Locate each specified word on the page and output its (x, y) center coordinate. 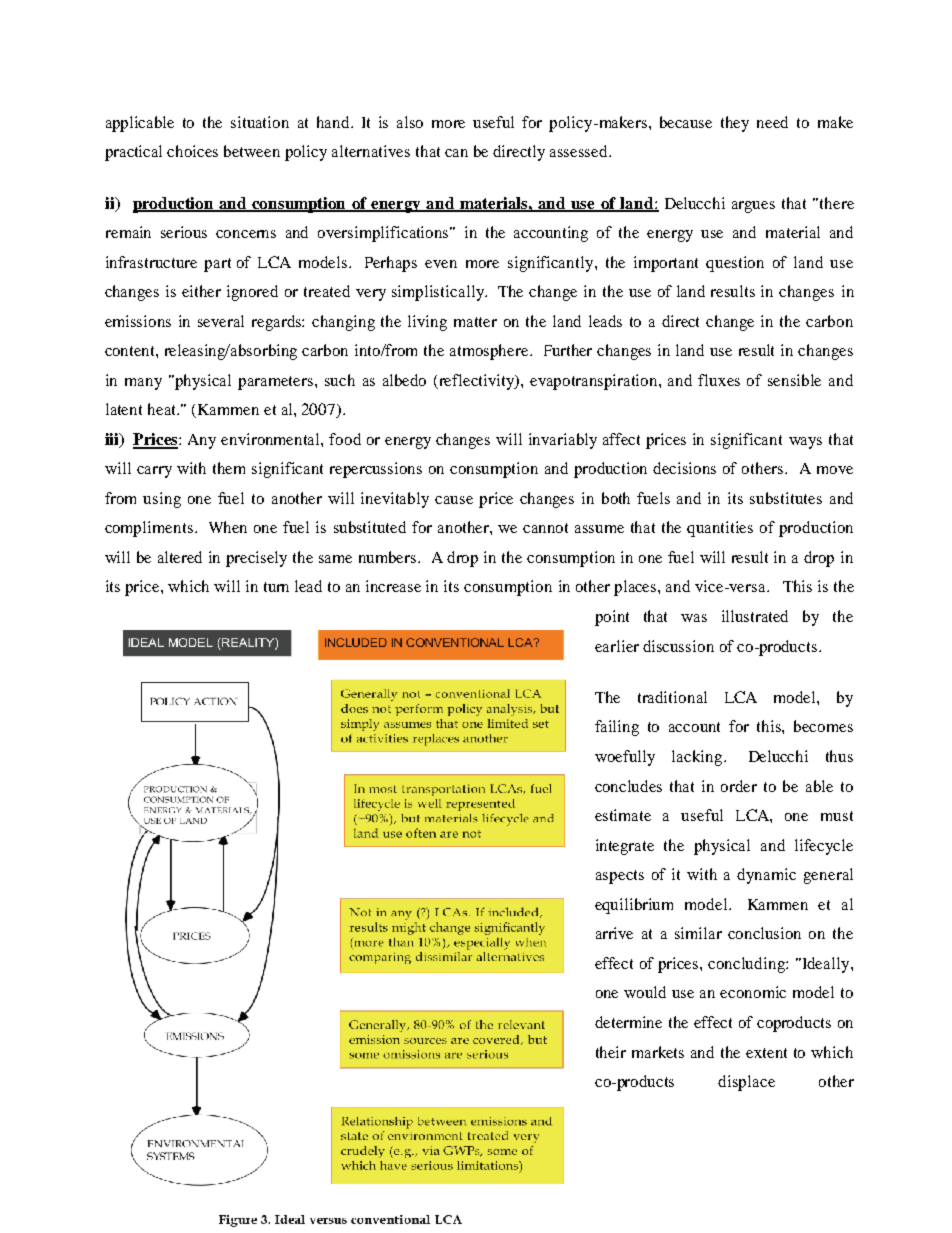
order (739, 786)
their (611, 1052)
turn (276, 587)
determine (628, 1022)
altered (180, 557)
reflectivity (477, 382)
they (735, 124)
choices (192, 151)
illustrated (755, 616)
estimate (623, 815)
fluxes (719, 380)
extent (766, 1053)
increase (393, 586)
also (410, 122)
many (143, 384)
